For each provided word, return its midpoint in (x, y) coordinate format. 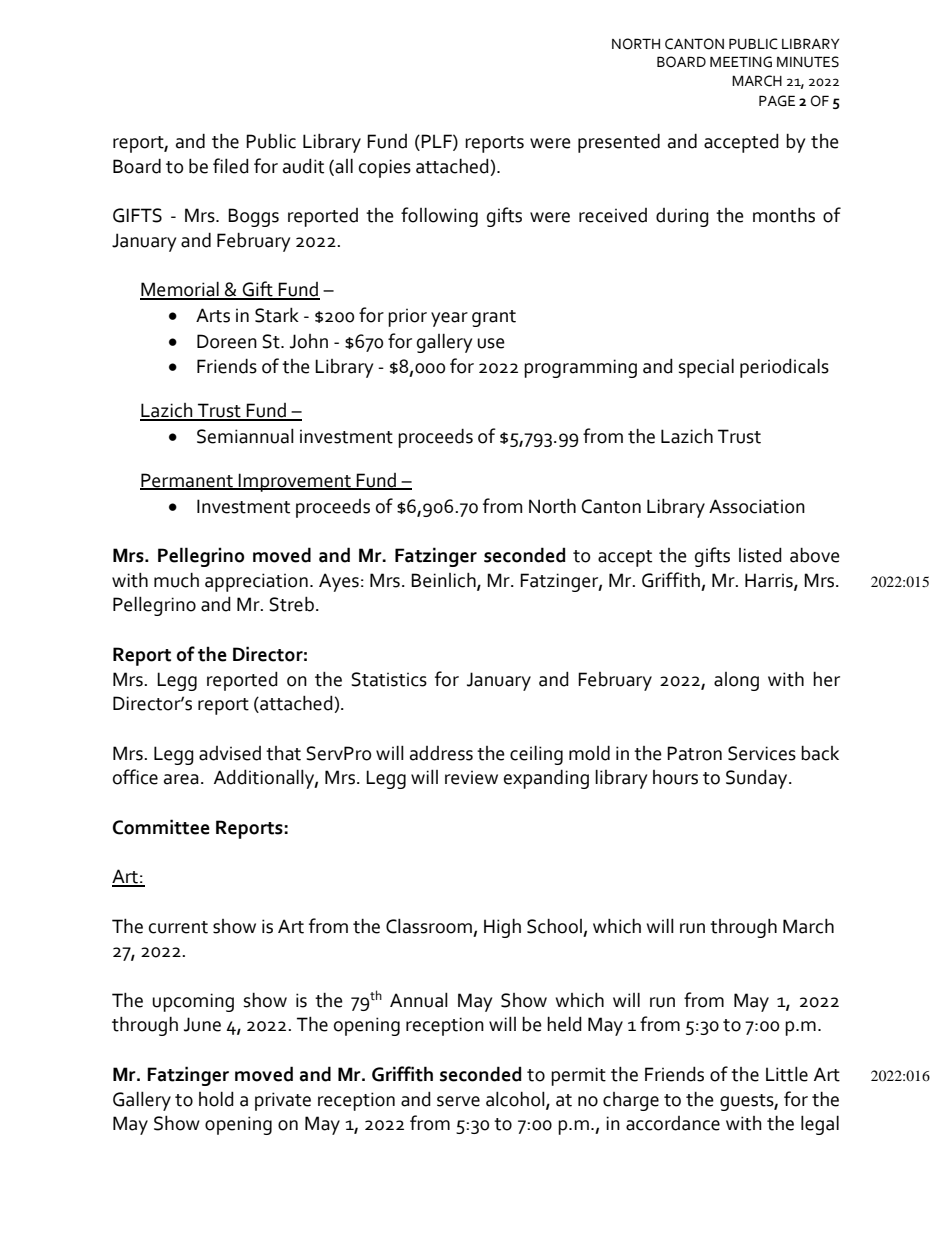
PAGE (777, 101)
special (706, 368)
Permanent (187, 481)
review (471, 777)
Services (762, 753)
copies (385, 168)
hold (216, 1099)
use (491, 343)
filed (231, 166)
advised (230, 753)
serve (458, 1101)
